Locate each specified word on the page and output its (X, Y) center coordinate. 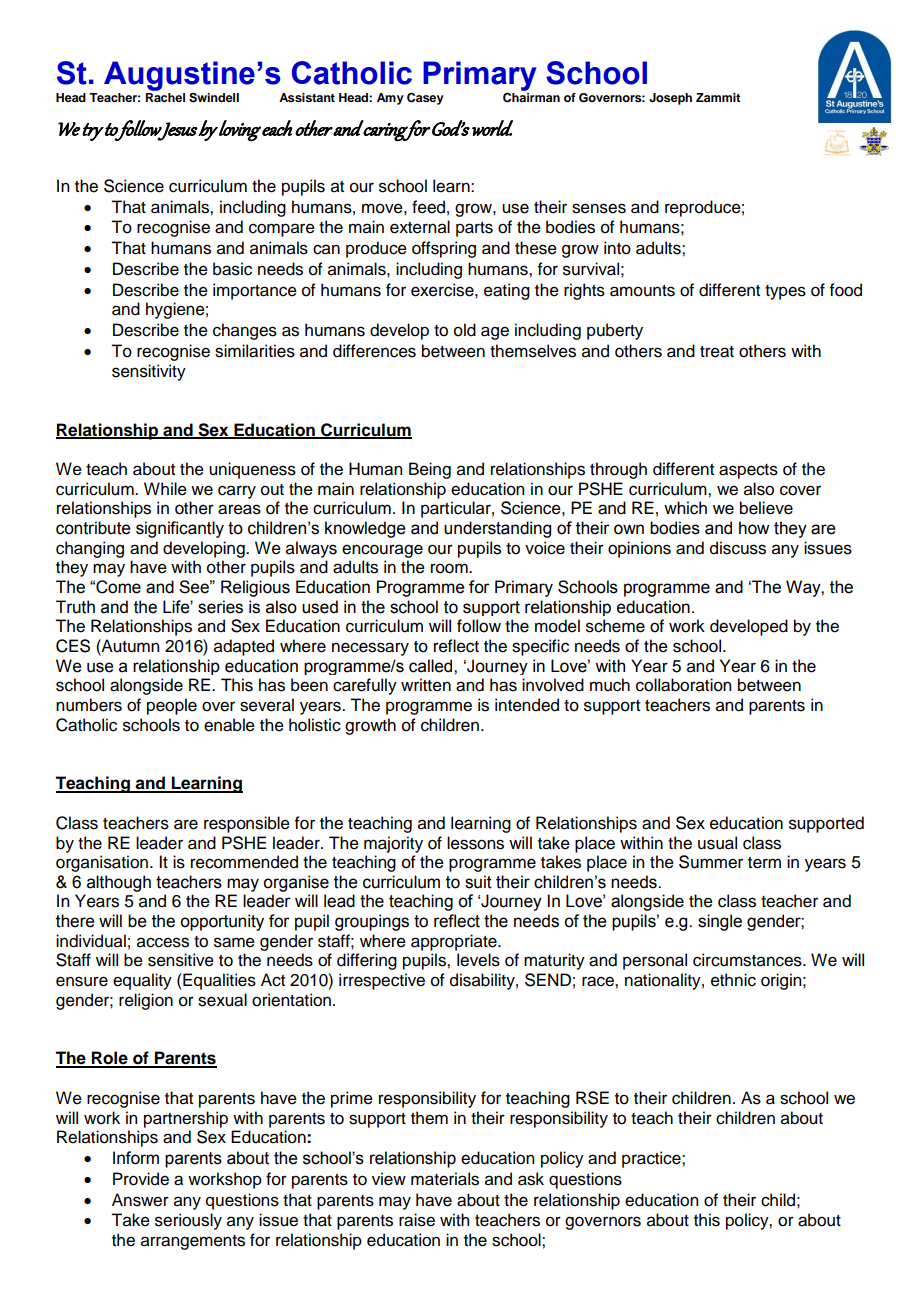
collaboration (683, 685)
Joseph (670, 99)
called (432, 666)
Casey (425, 99)
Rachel (165, 97)
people (172, 706)
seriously (188, 1221)
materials (445, 1179)
